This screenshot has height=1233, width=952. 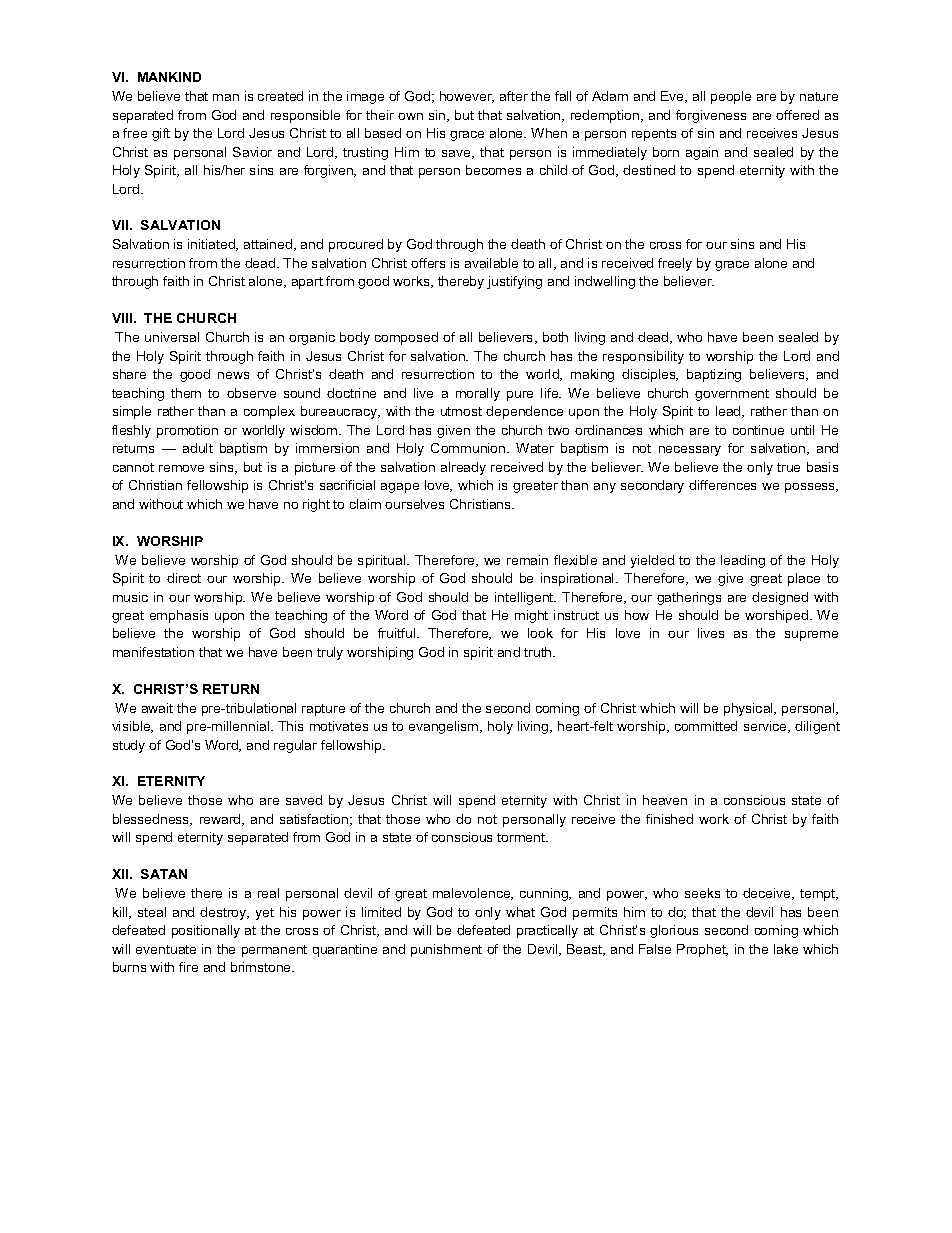 What do you see at coordinates (446, 950) in the screenshot?
I see `punishment` at bounding box center [446, 950].
